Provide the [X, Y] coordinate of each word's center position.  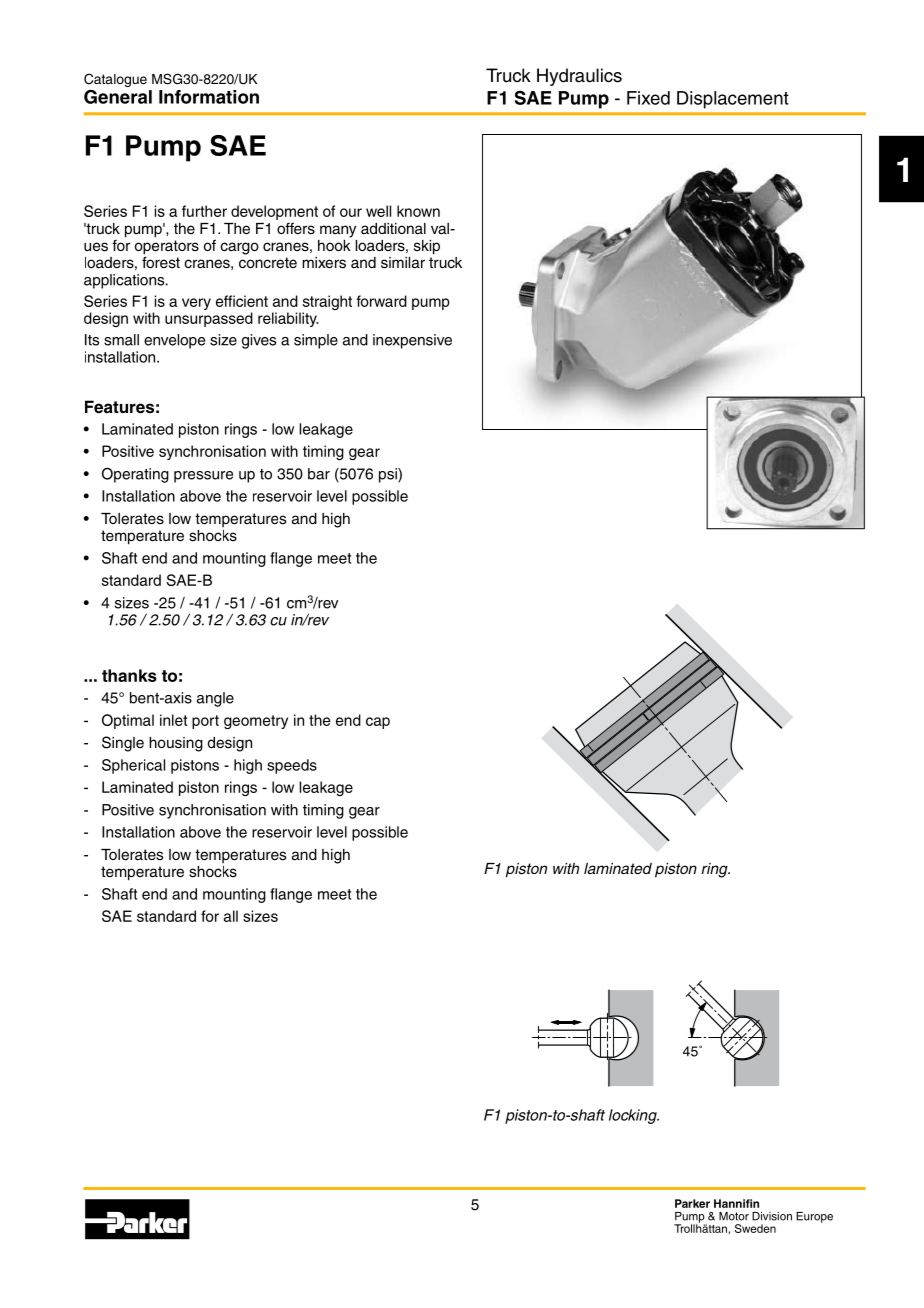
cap [378, 723]
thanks [129, 675]
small [121, 340]
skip [427, 247]
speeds [292, 766]
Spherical [133, 766]
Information [209, 97]
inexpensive [412, 341]
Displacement [733, 100]
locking [634, 1116]
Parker [692, 1203]
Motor [734, 1216]
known [418, 211]
